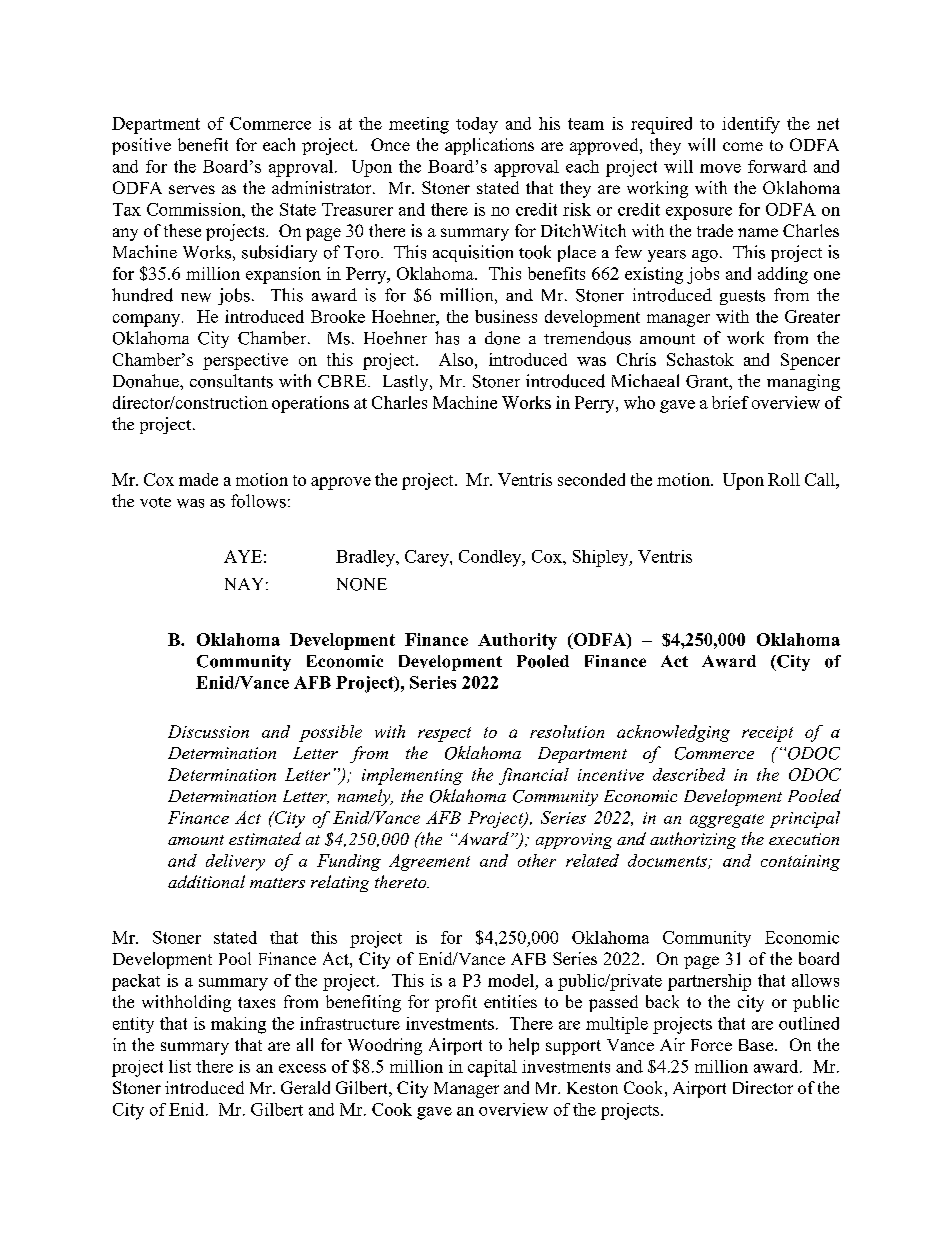  Describe the element at coordinates (784, 479) in the screenshot. I see `Roll` at that location.
